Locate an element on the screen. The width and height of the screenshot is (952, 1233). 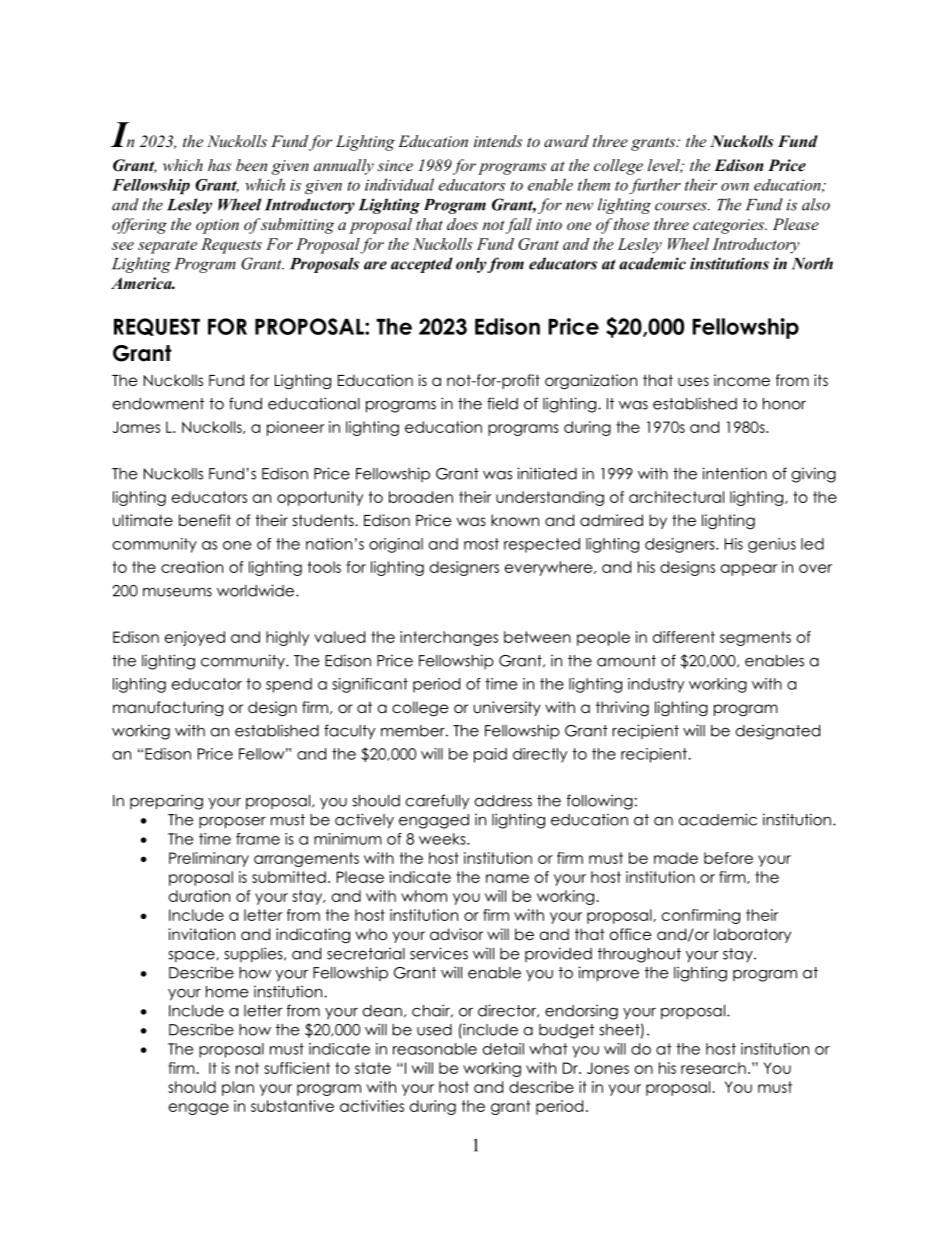
detail is located at coordinates (503, 1049).
